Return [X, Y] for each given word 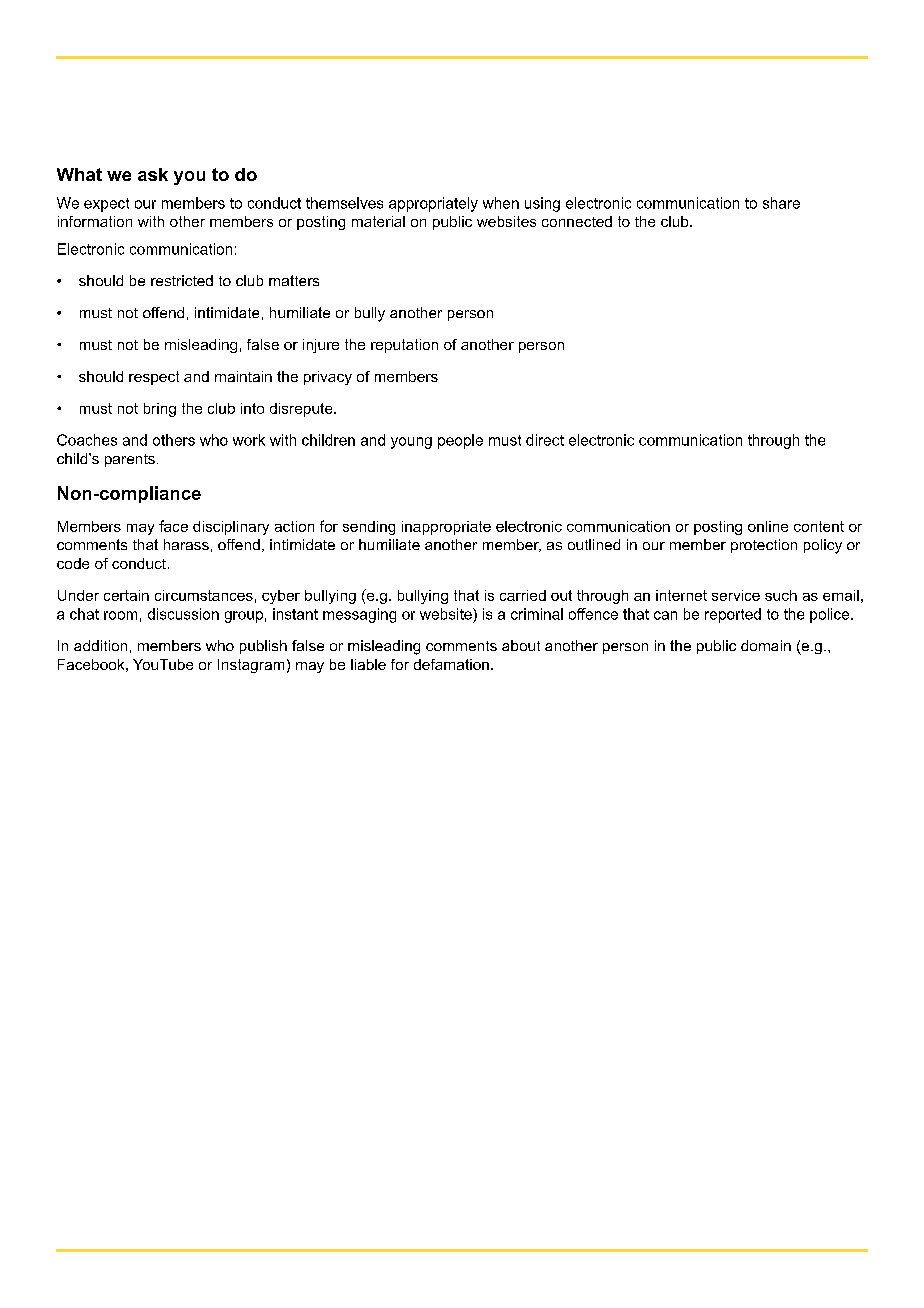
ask [153, 174]
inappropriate [446, 528]
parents [130, 460]
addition [100, 645]
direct [545, 440]
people [460, 441]
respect [154, 378]
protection [764, 546]
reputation [404, 346]
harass [186, 544]
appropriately [433, 204]
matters [294, 280]
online [768, 526]
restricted [182, 280]
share [781, 203]
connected [577, 221]
